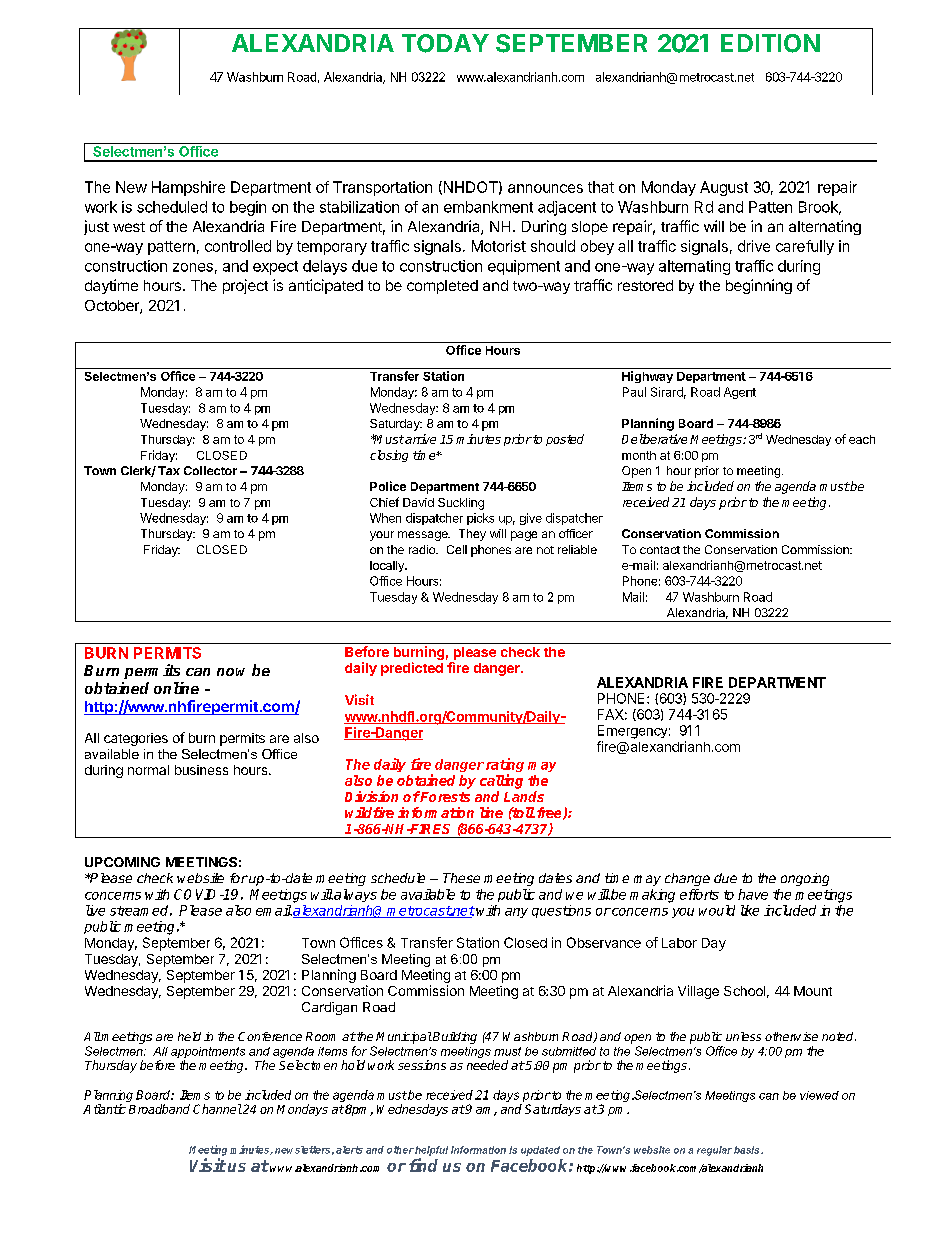 The width and height of the image is (952, 1233). Describe the element at coordinates (169, 470) in the image. I see `Tax` at that location.
